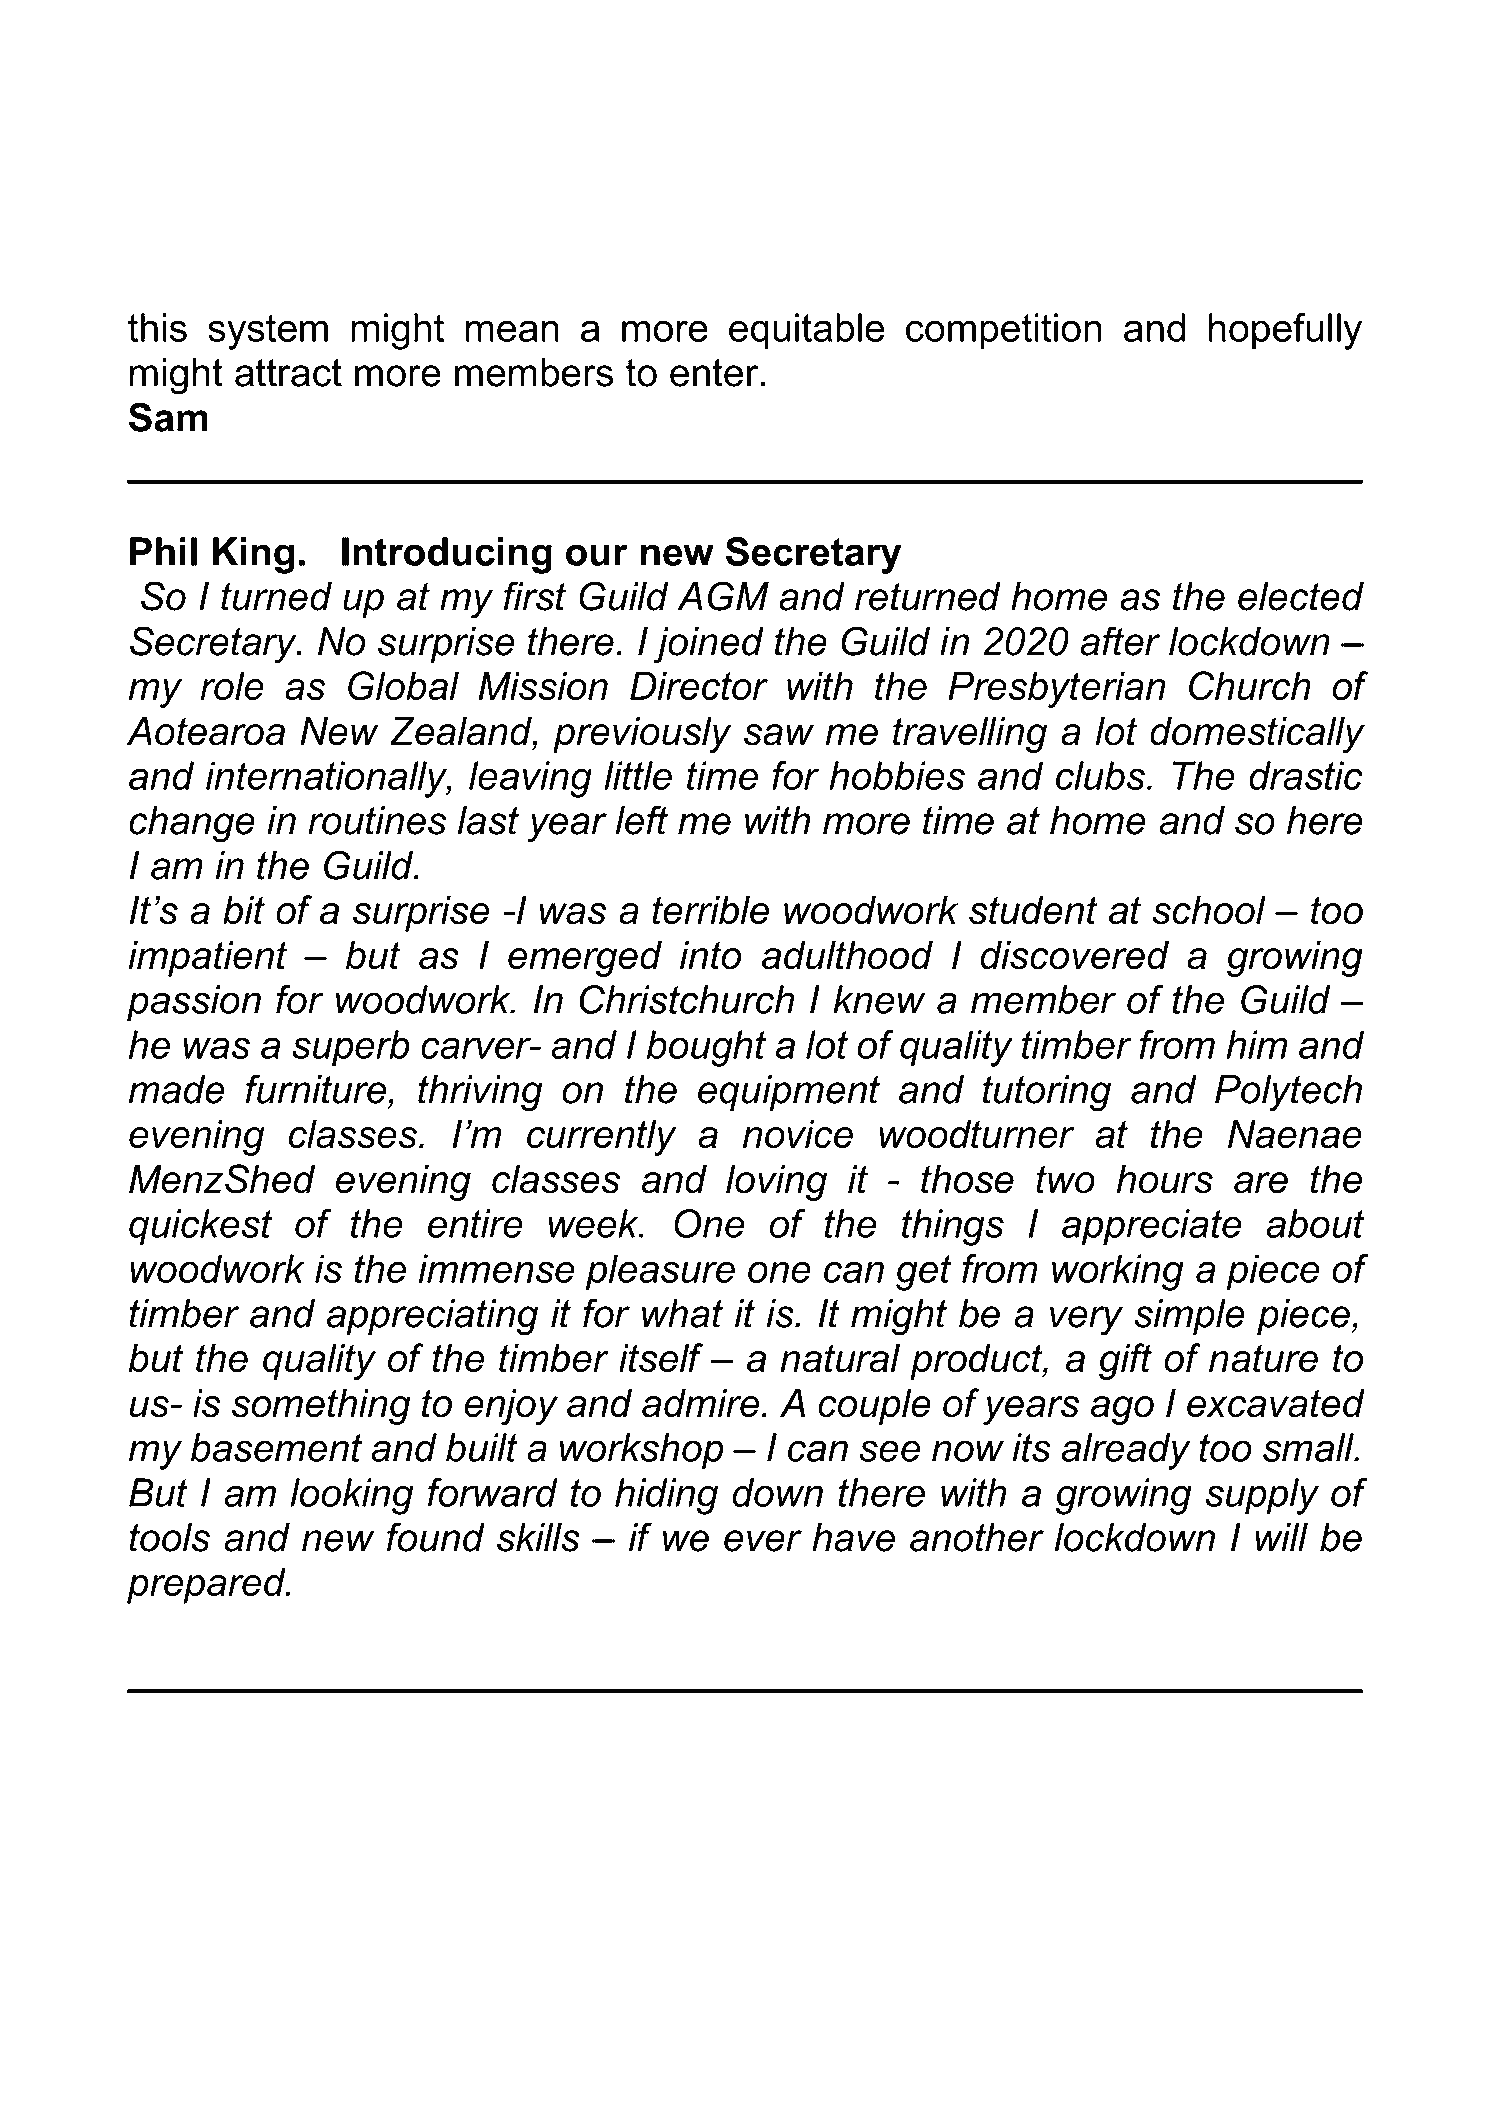 Image resolution: width=1490 pixels, height=2109 pixels. Describe the element at coordinates (763, 1541) in the image. I see `ever` at that location.
